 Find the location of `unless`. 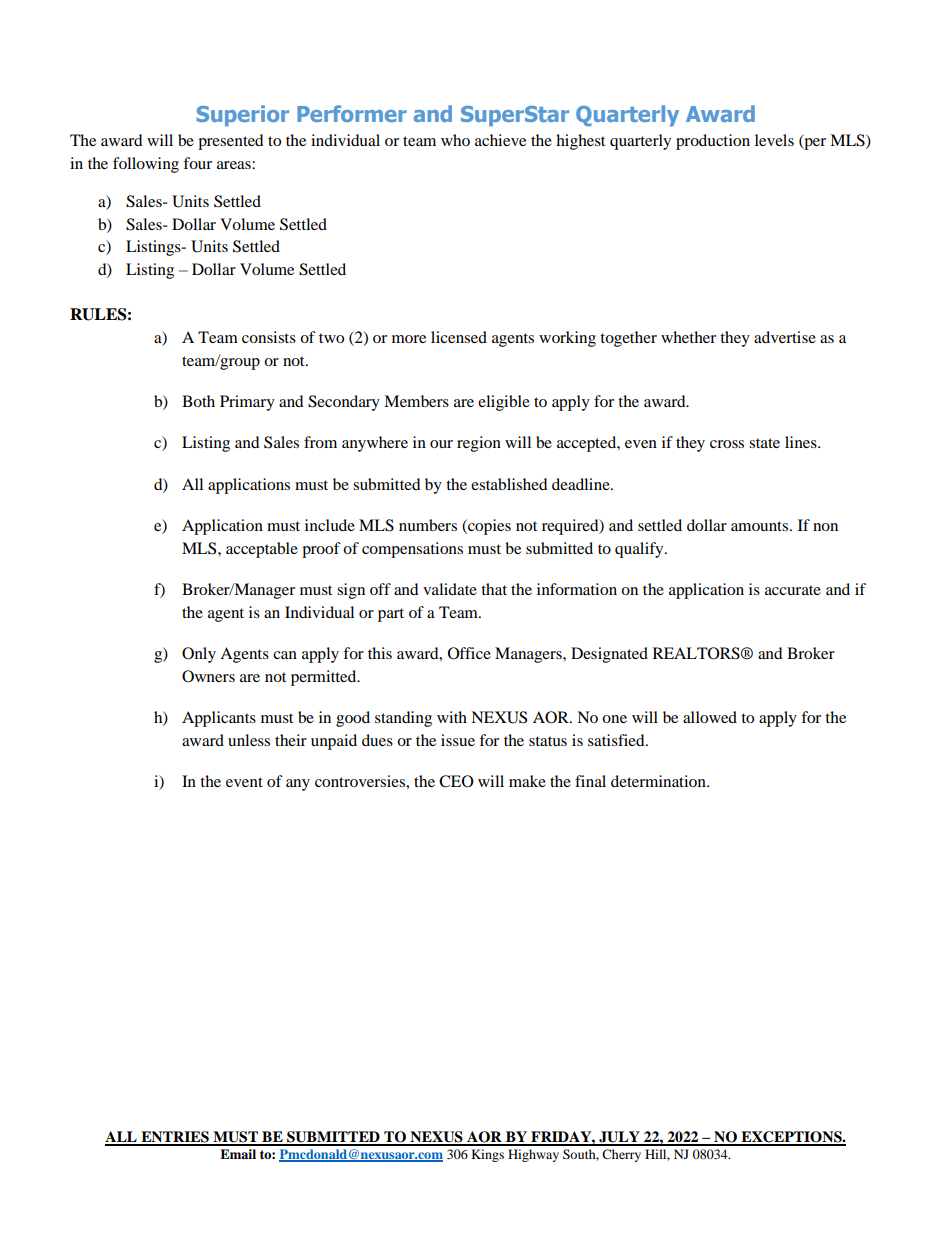

unless is located at coordinates (249, 740).
